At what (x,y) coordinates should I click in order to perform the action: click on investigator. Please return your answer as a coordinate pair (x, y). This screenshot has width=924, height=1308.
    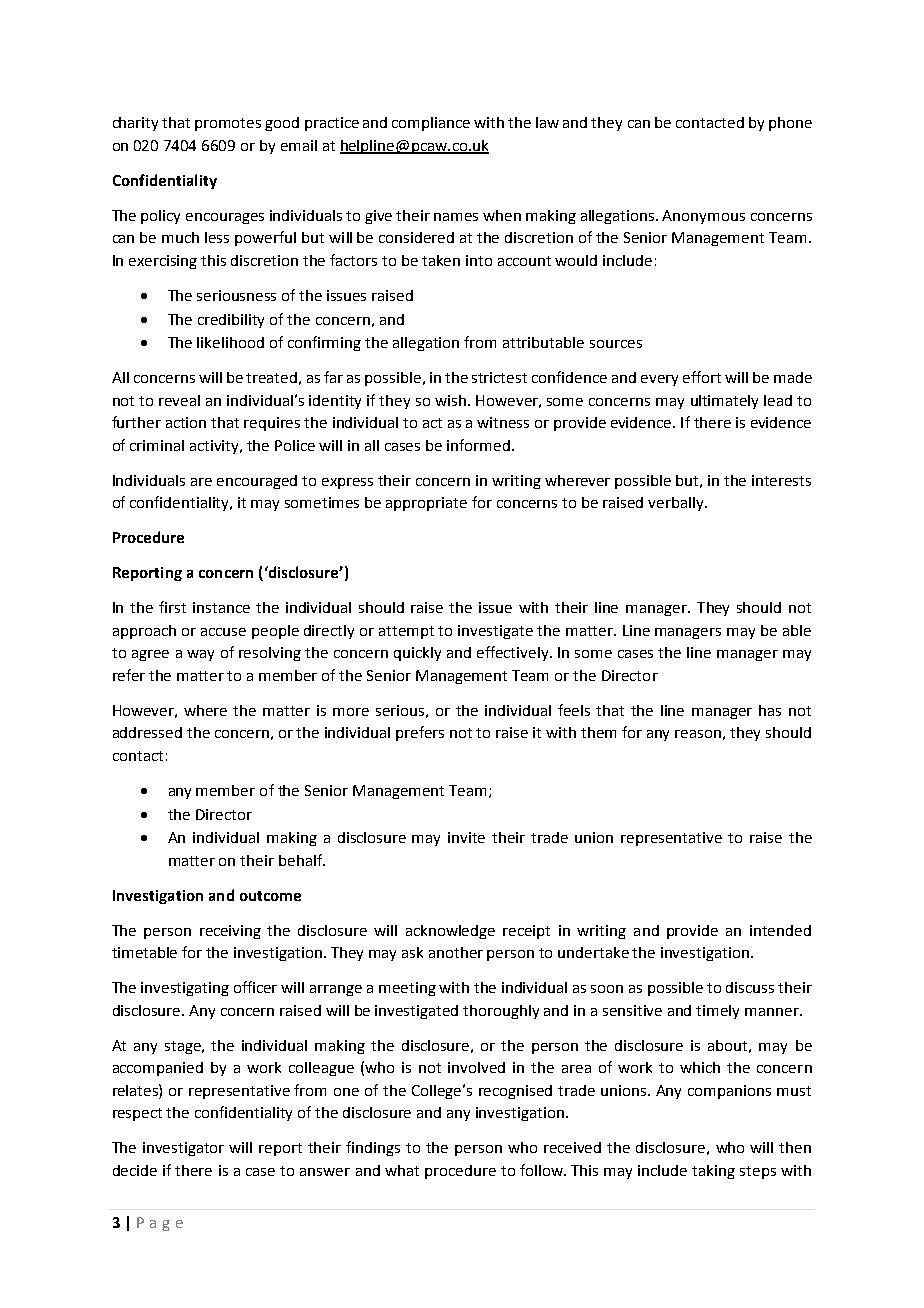
    Looking at the image, I should click on (183, 1149).
